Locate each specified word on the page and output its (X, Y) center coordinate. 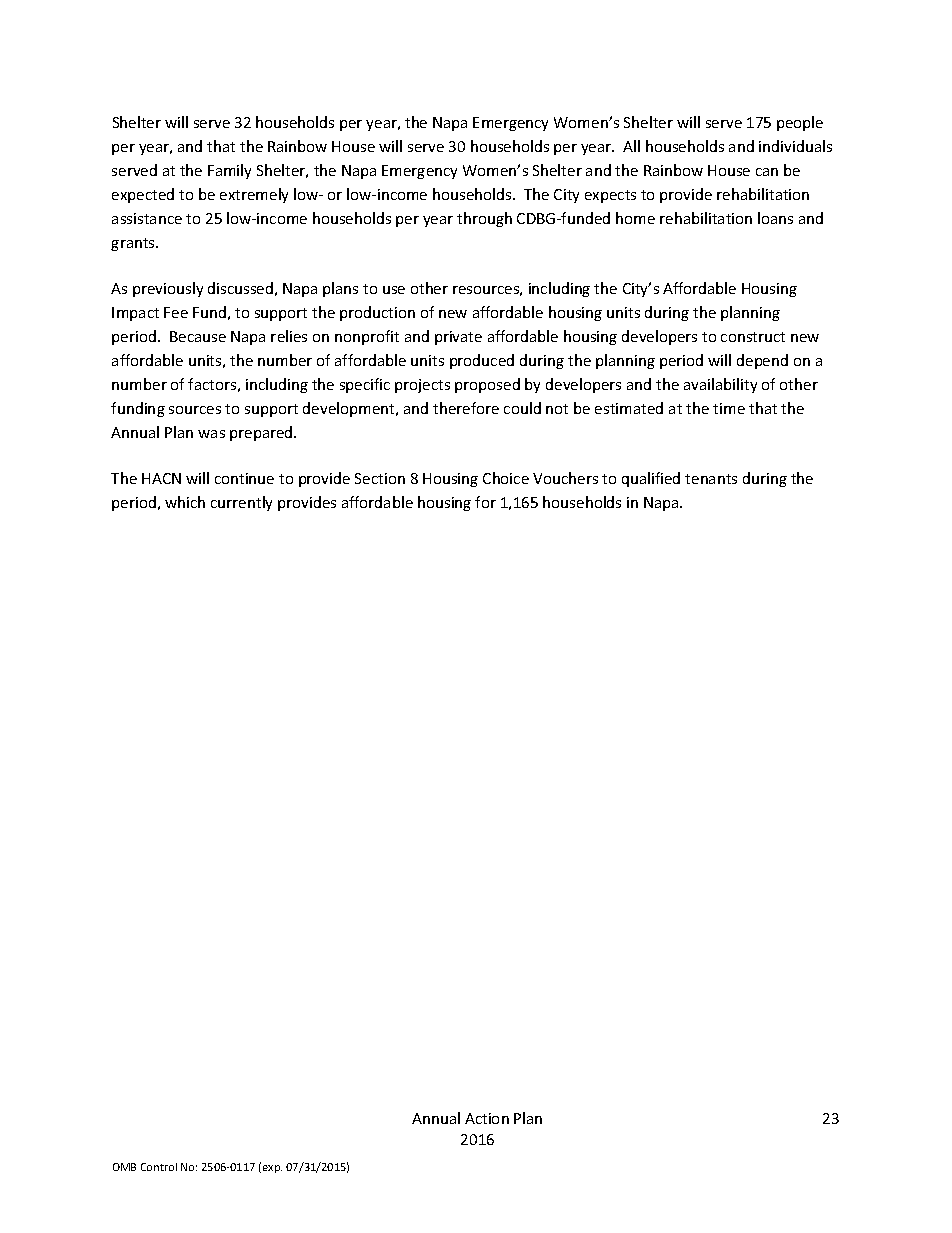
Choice (506, 478)
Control (159, 1167)
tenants (711, 479)
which (185, 502)
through (484, 219)
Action (487, 1118)
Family (229, 171)
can (767, 172)
